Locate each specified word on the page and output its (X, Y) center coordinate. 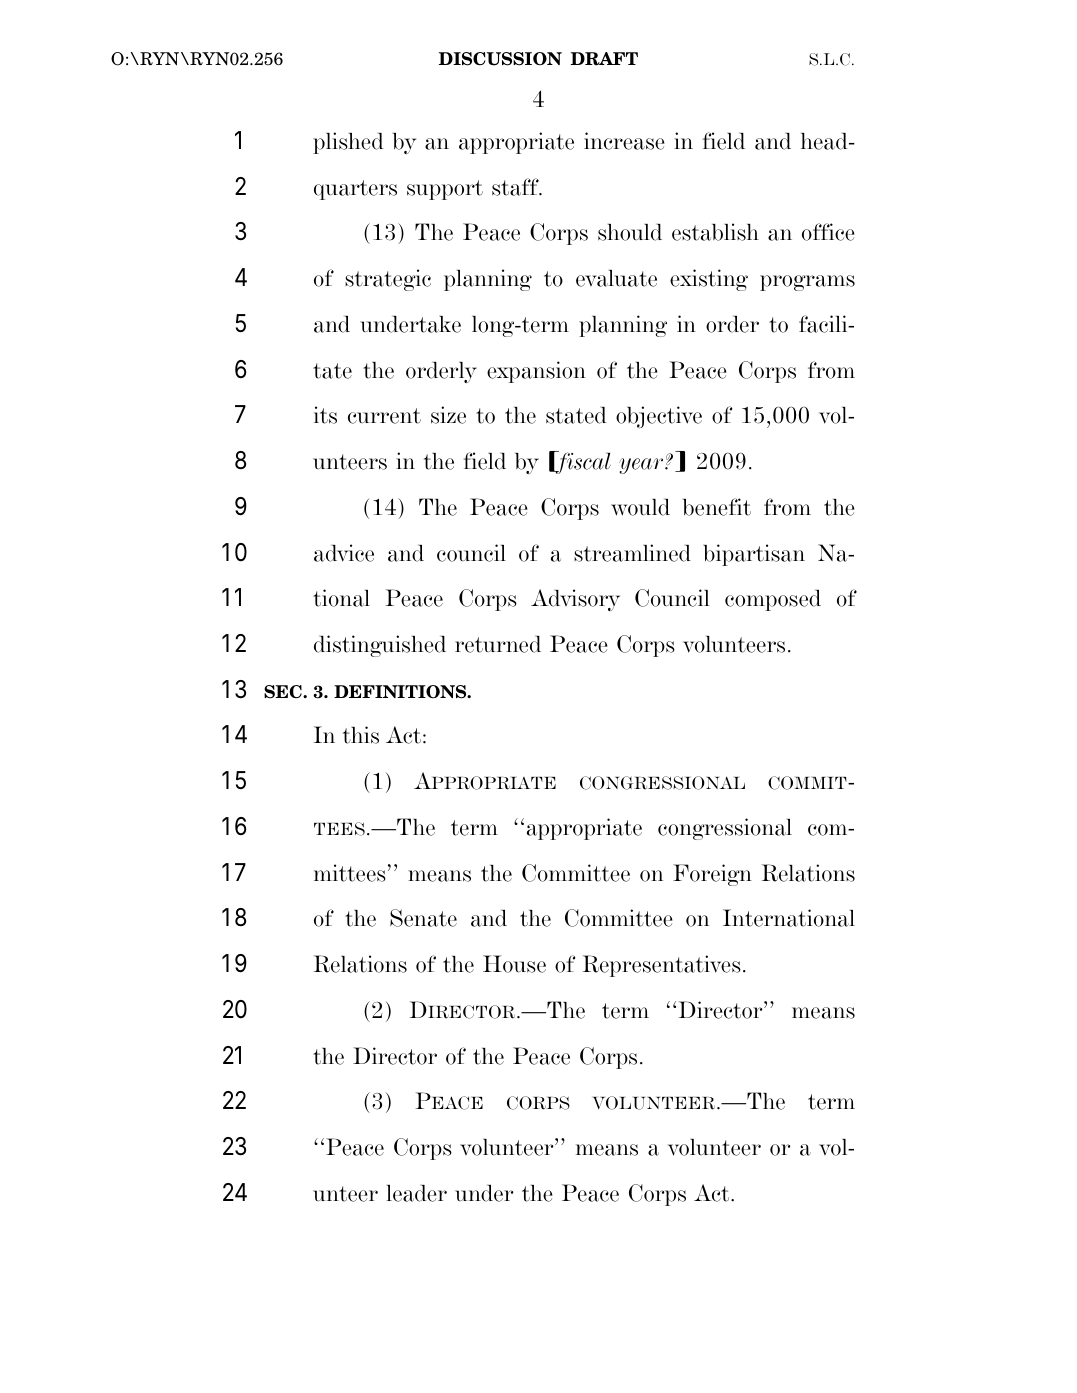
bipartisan (754, 555)
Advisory (575, 600)
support (445, 190)
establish (715, 232)
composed (773, 600)
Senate (423, 918)
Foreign (712, 875)
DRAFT (604, 59)
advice (344, 553)
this (361, 735)
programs (807, 283)
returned (498, 644)
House (514, 964)
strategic (388, 280)
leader (416, 1193)
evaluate (616, 278)
